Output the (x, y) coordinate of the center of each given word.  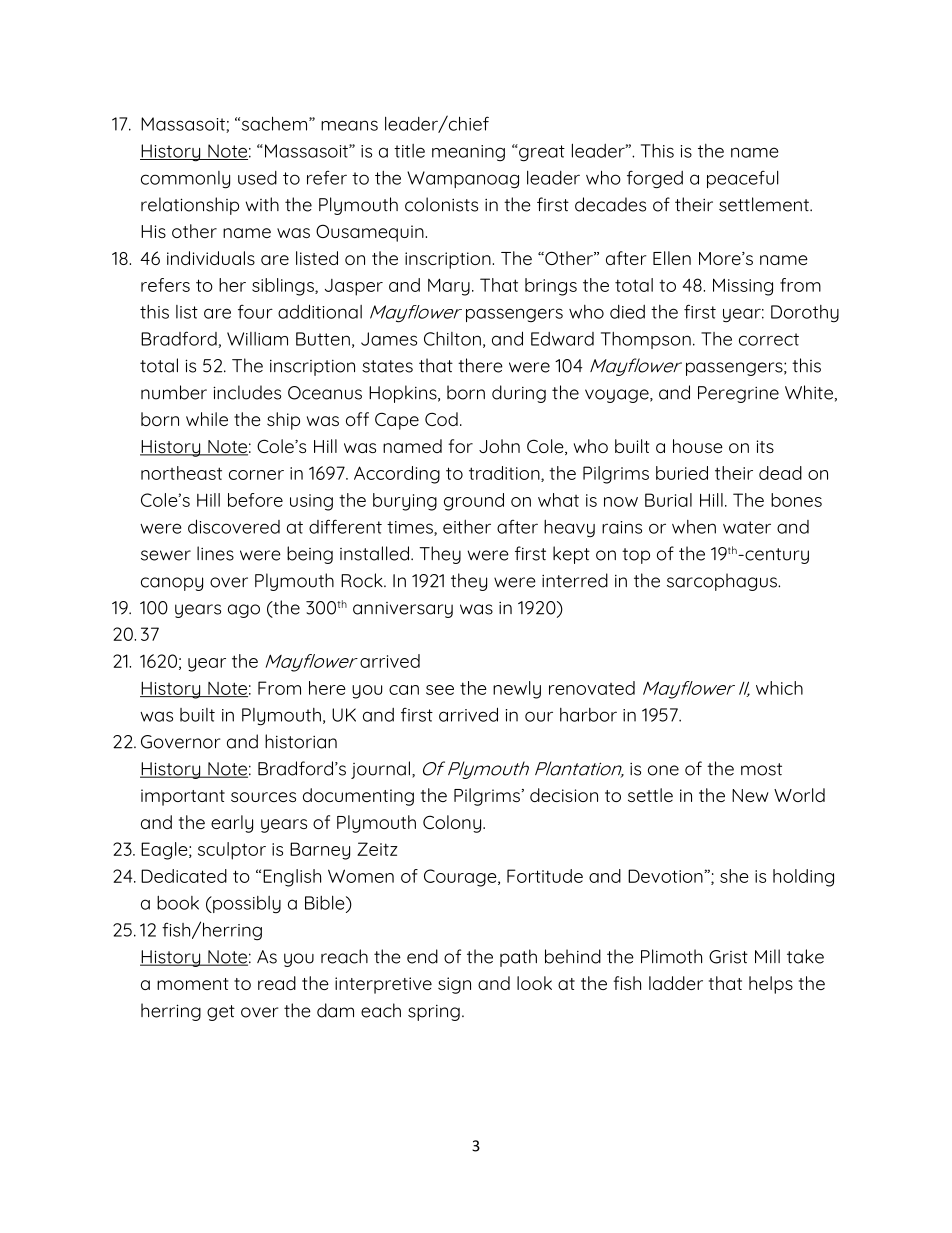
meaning (468, 153)
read (277, 983)
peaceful (743, 179)
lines (215, 553)
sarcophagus (723, 582)
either (467, 527)
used (257, 178)
